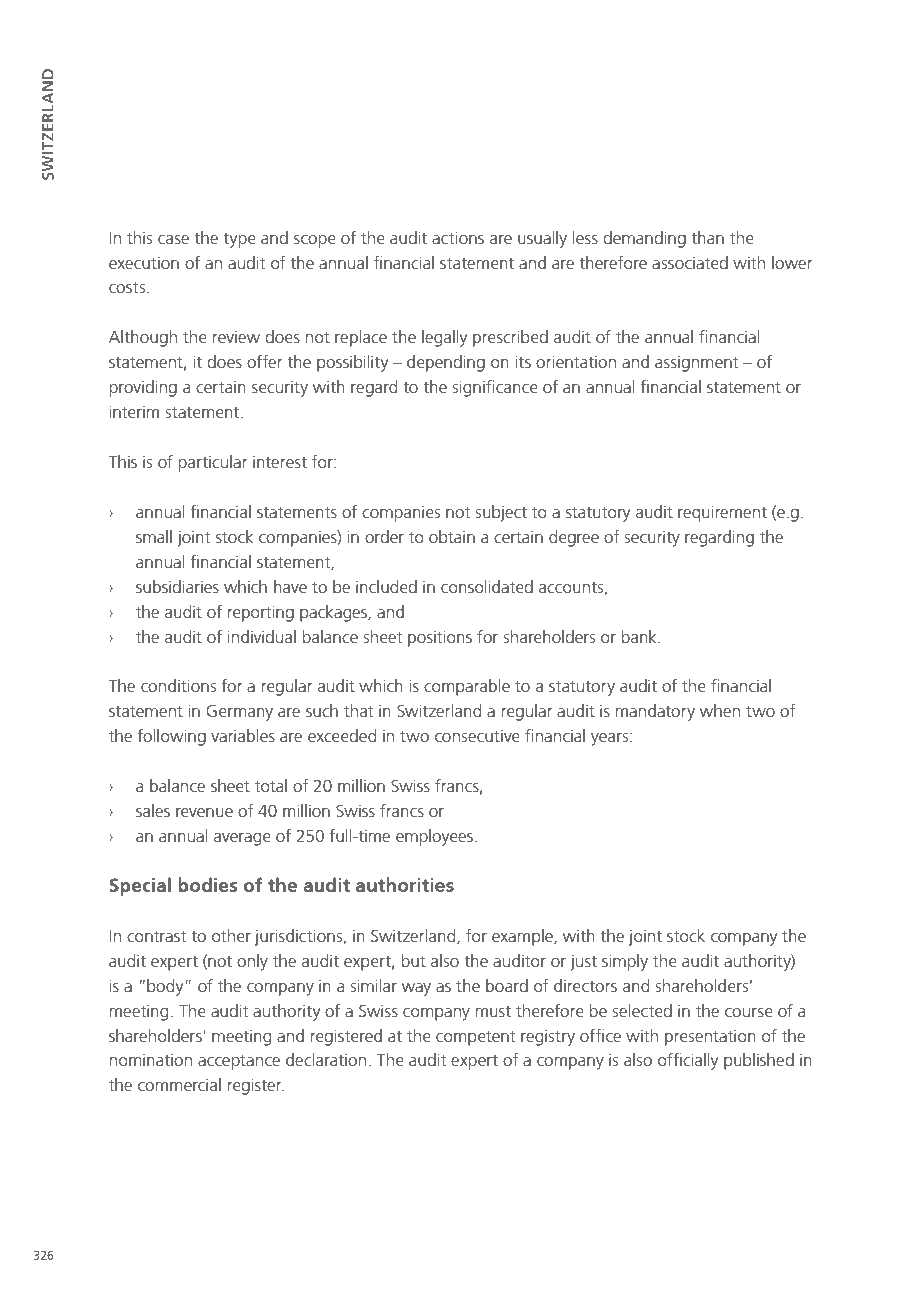 The width and height of the document is (924, 1305). I want to click on acceptance, so click(239, 1062).
